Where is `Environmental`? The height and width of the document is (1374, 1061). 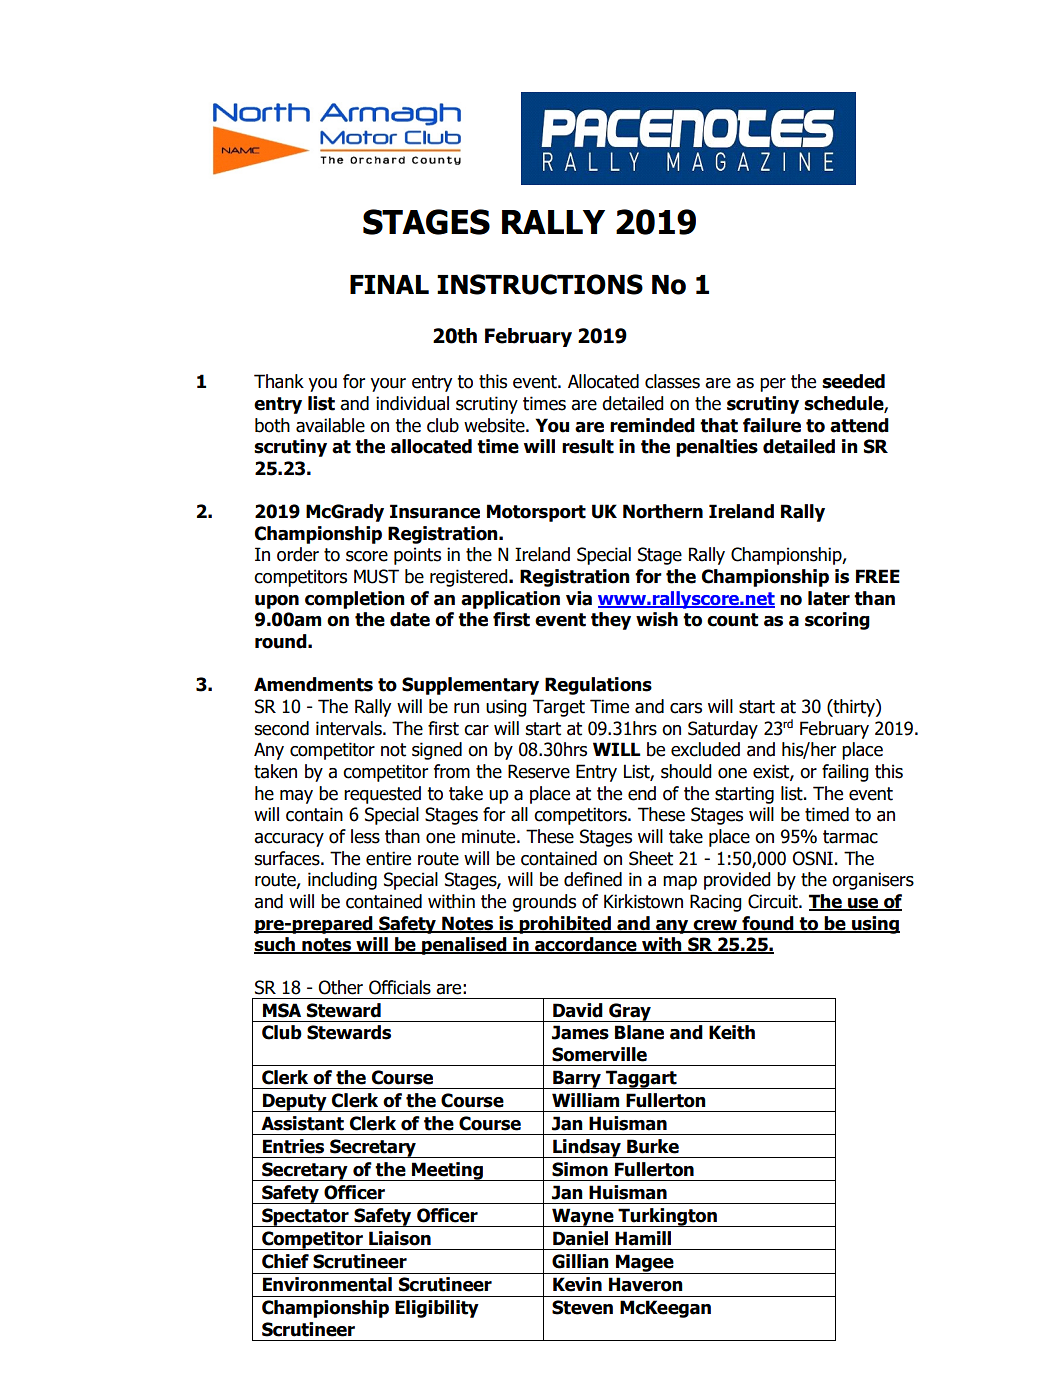
Environmental is located at coordinates (327, 1284).
